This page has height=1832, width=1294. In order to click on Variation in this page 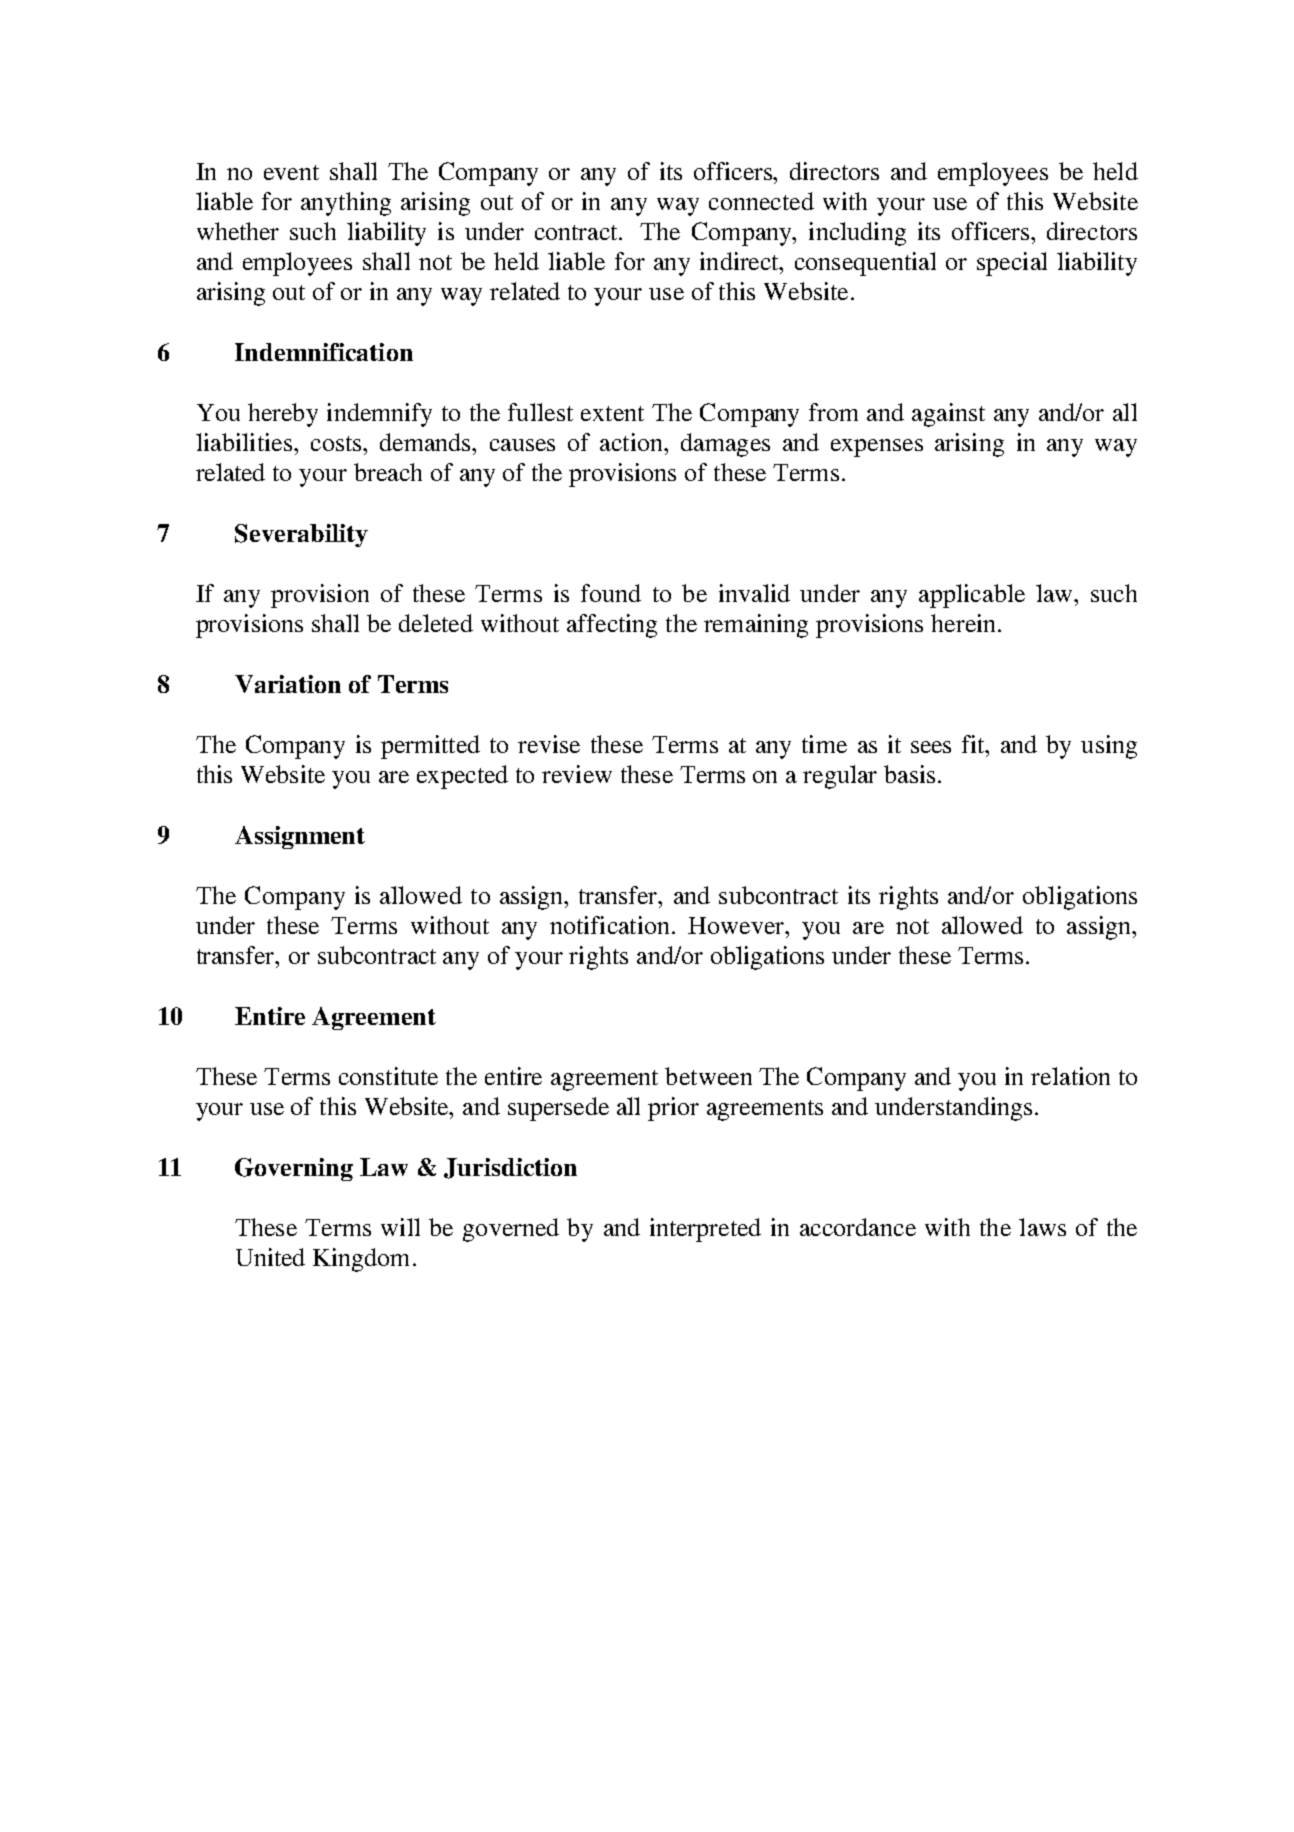, I will do `click(288, 684)`.
